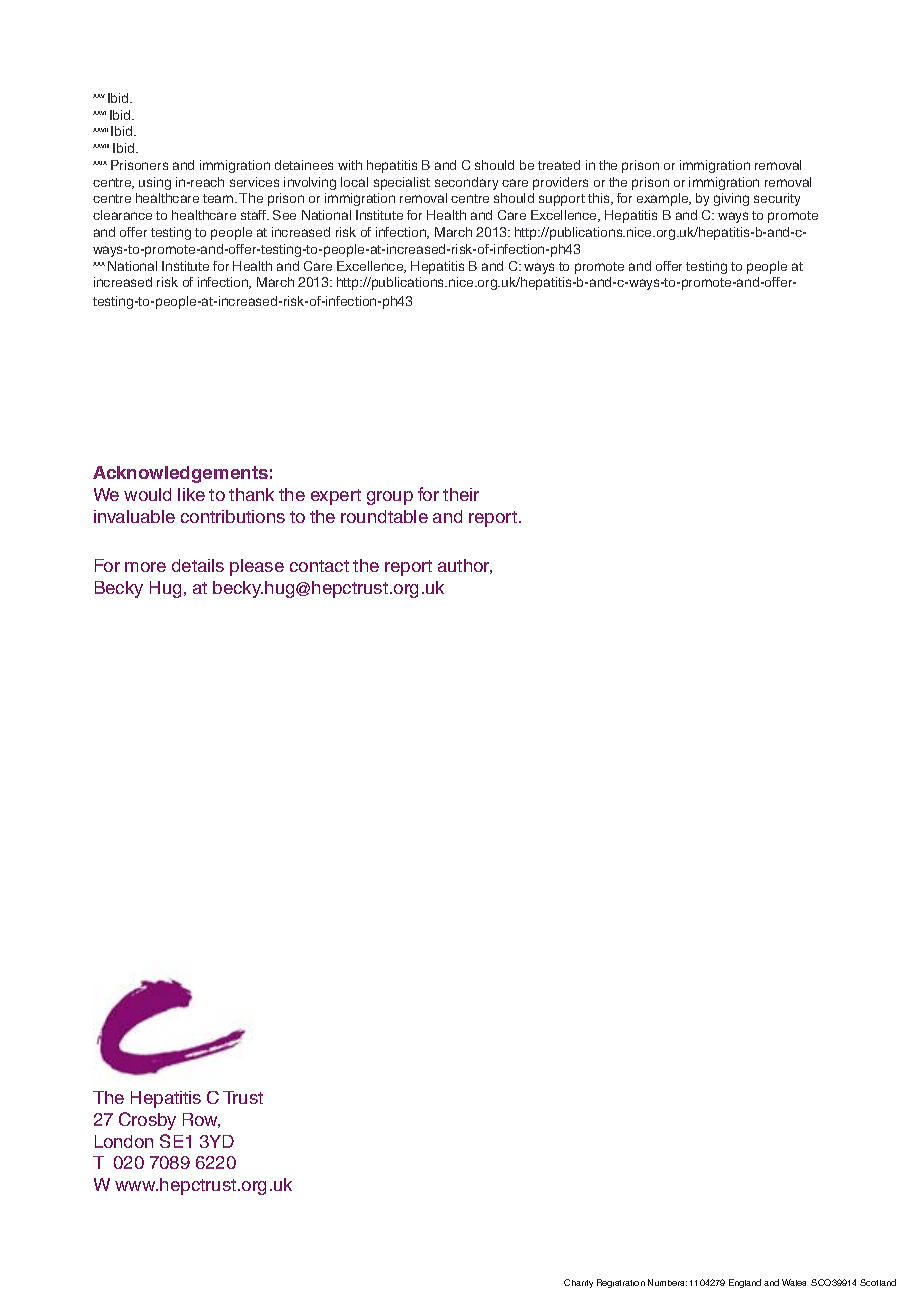 The height and width of the screenshot is (1308, 924). Describe the element at coordinates (777, 199) in the screenshot. I see `security` at that location.
